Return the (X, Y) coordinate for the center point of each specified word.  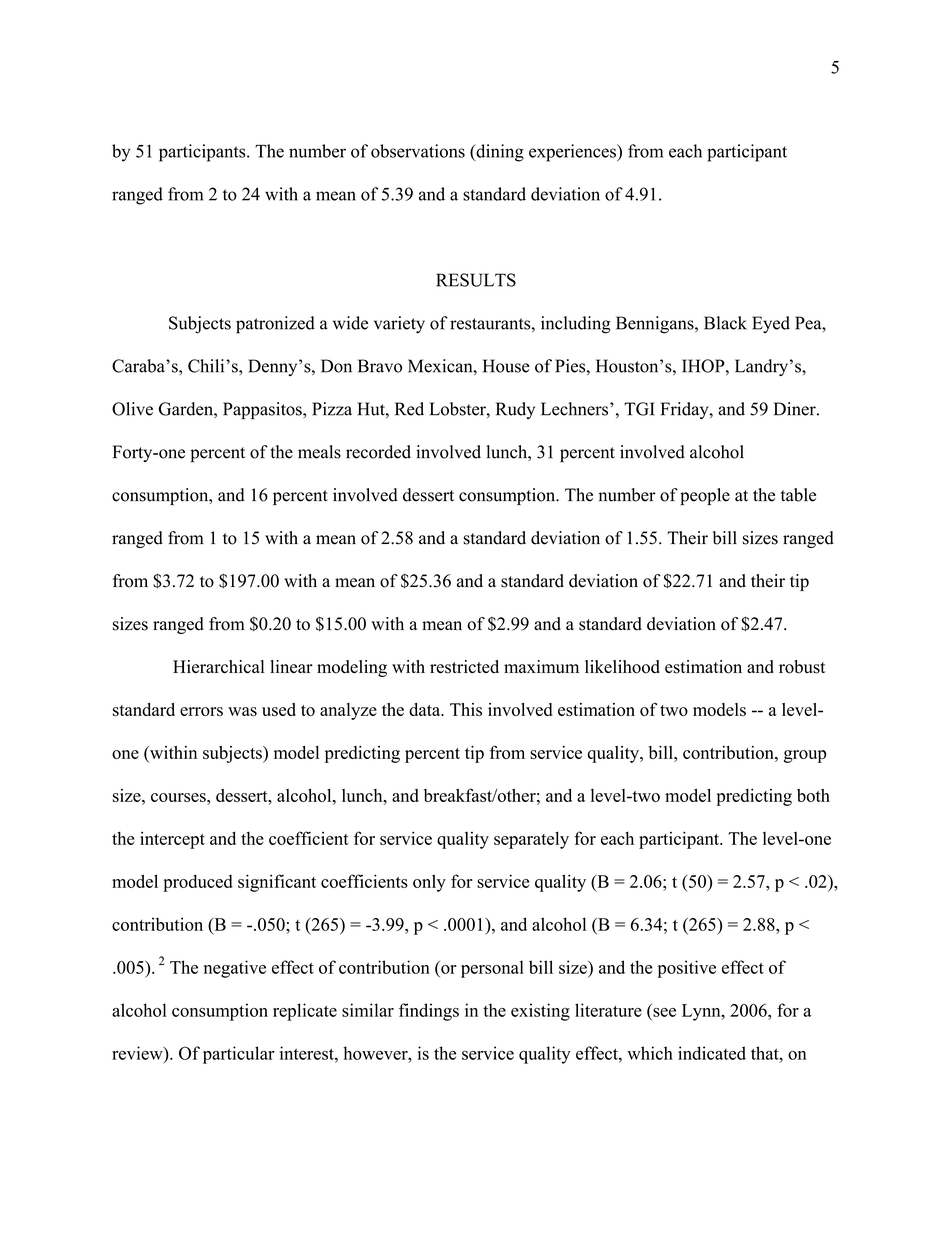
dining (499, 153)
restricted (464, 667)
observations (418, 151)
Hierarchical (218, 666)
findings (429, 1012)
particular (239, 1055)
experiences (573, 153)
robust (802, 667)
